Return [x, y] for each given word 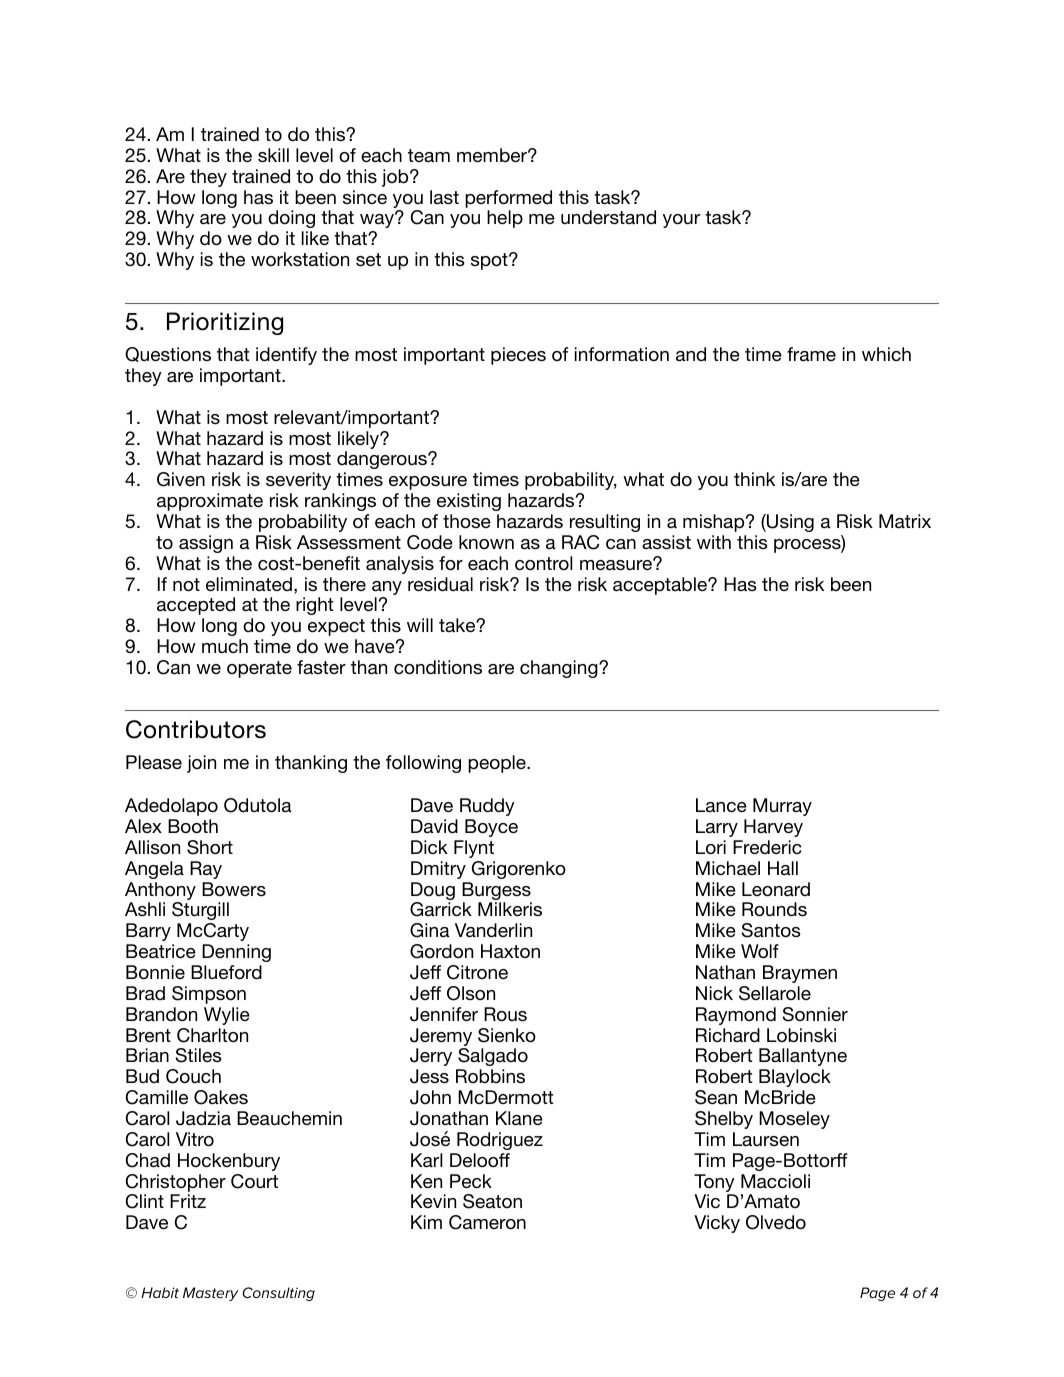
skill [273, 155]
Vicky [717, 1224]
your [681, 221]
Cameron [487, 1222]
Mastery [210, 1294]
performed [508, 199]
